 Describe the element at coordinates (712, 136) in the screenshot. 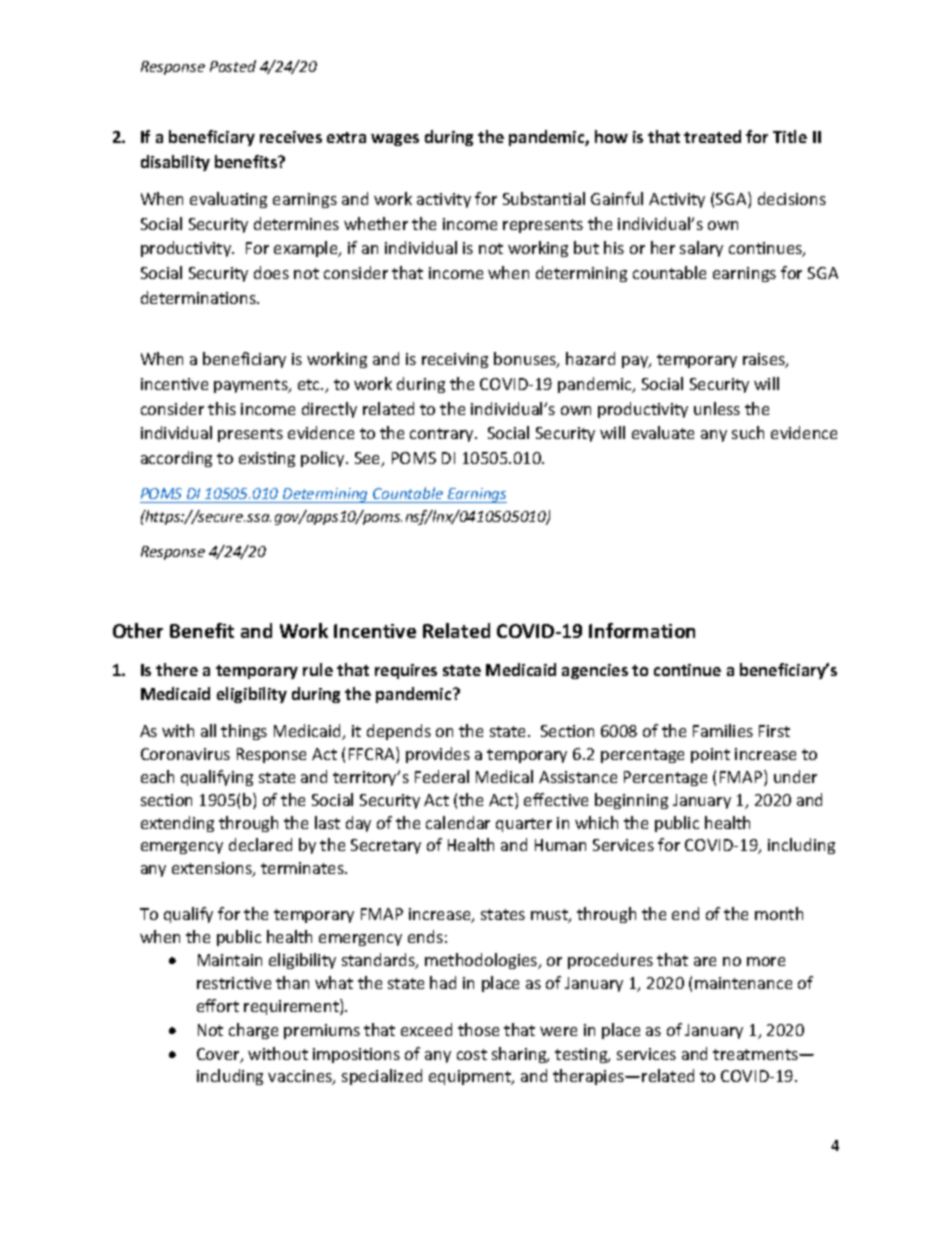

I see `treated` at that location.
